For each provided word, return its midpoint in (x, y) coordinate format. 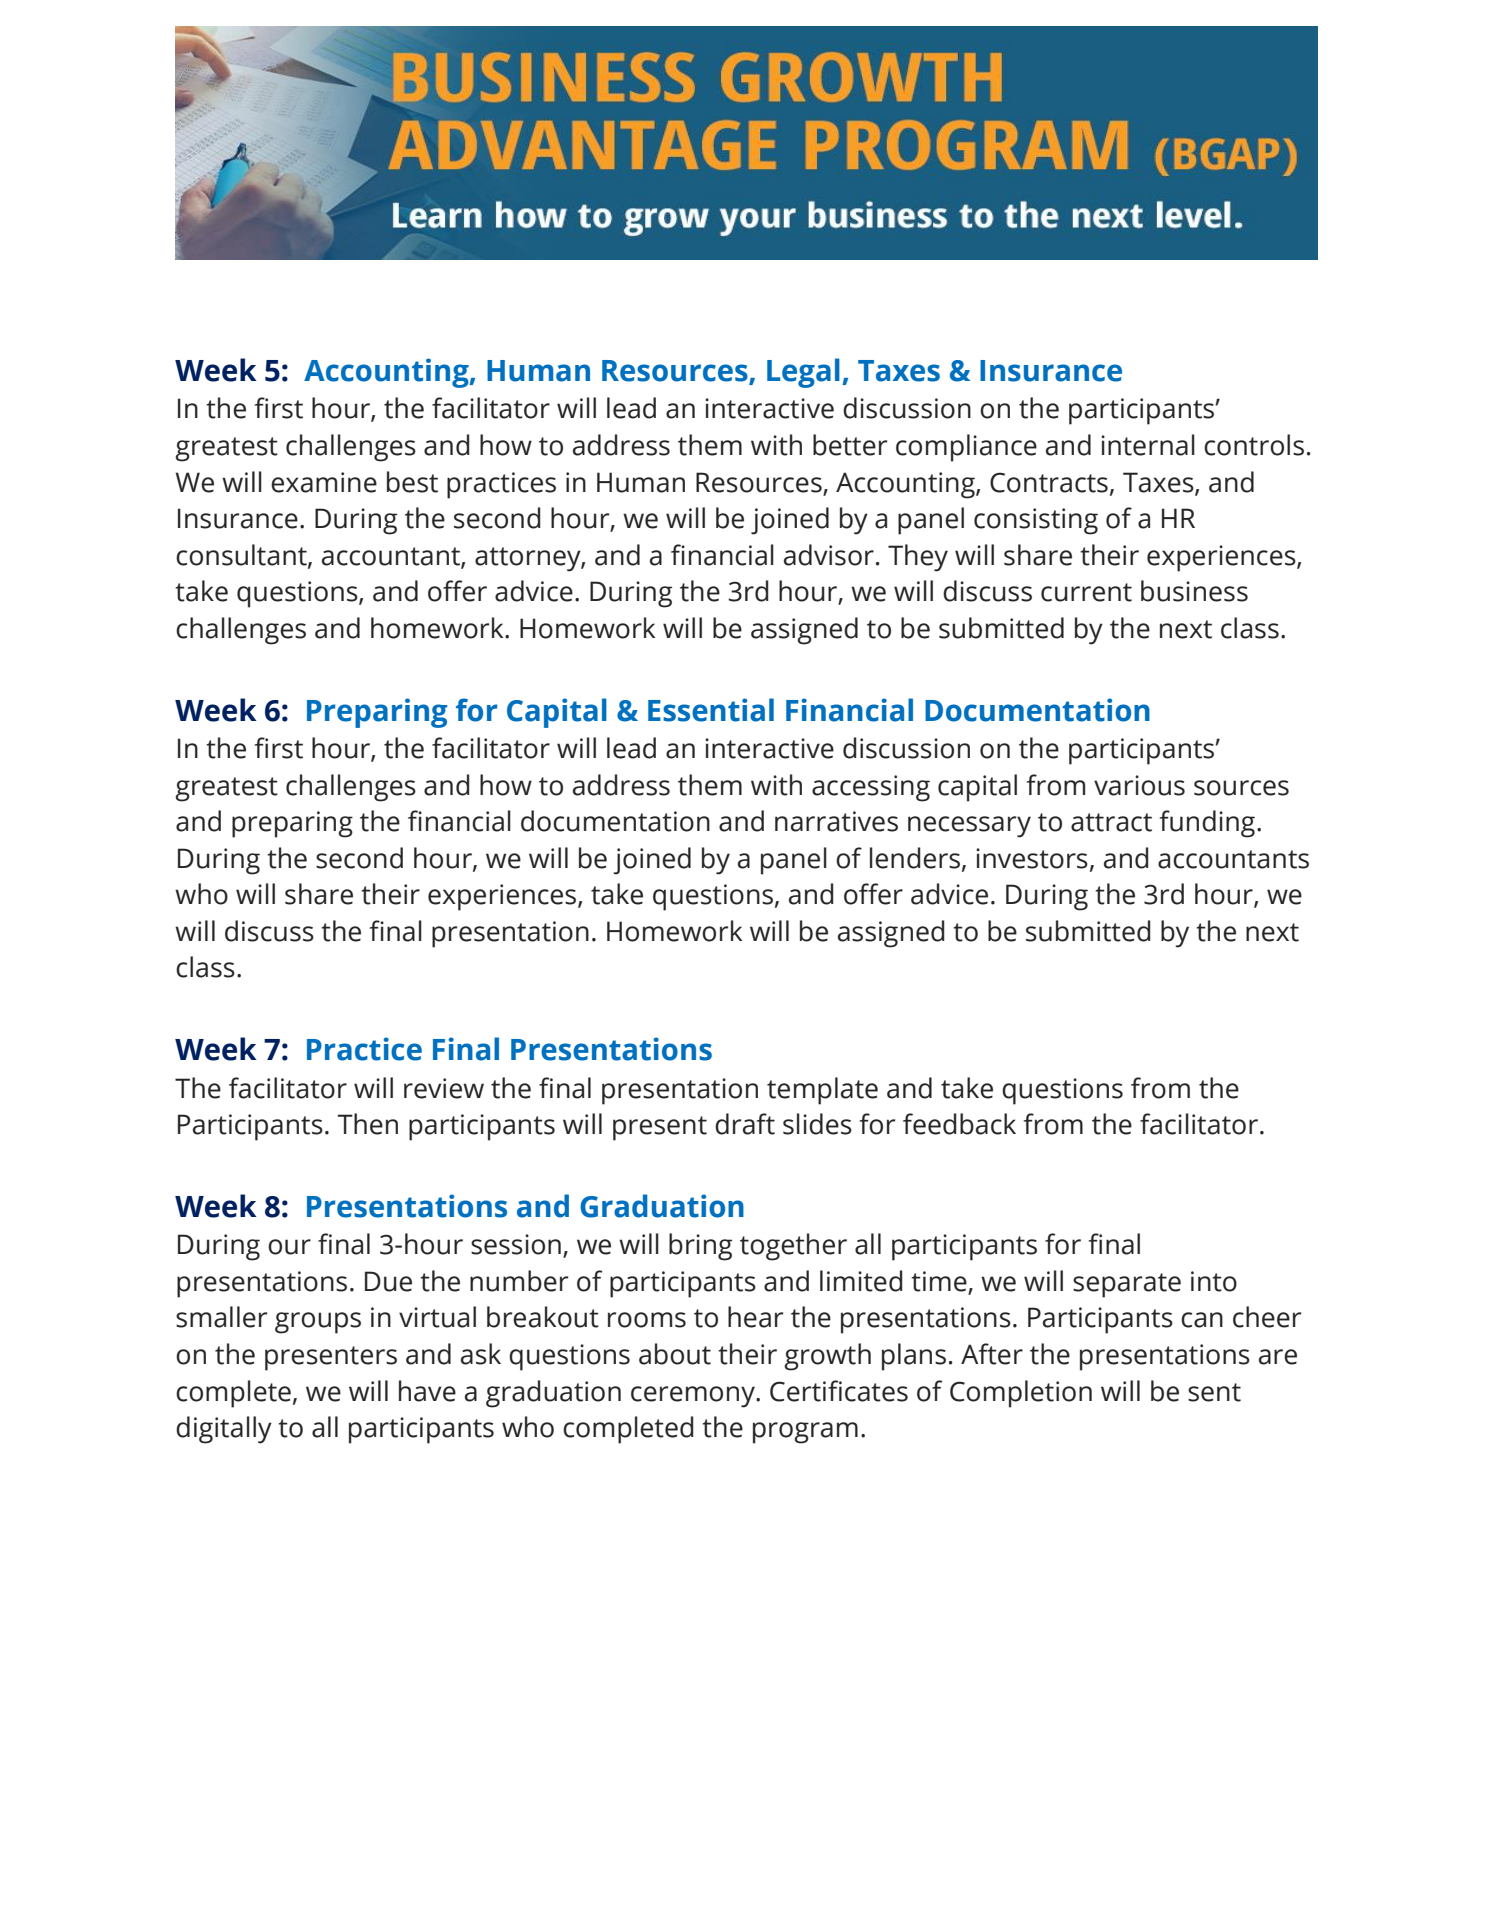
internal (1148, 445)
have (427, 1391)
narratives (836, 821)
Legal (803, 373)
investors (1032, 858)
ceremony (694, 1397)
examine (324, 482)
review (444, 1088)
